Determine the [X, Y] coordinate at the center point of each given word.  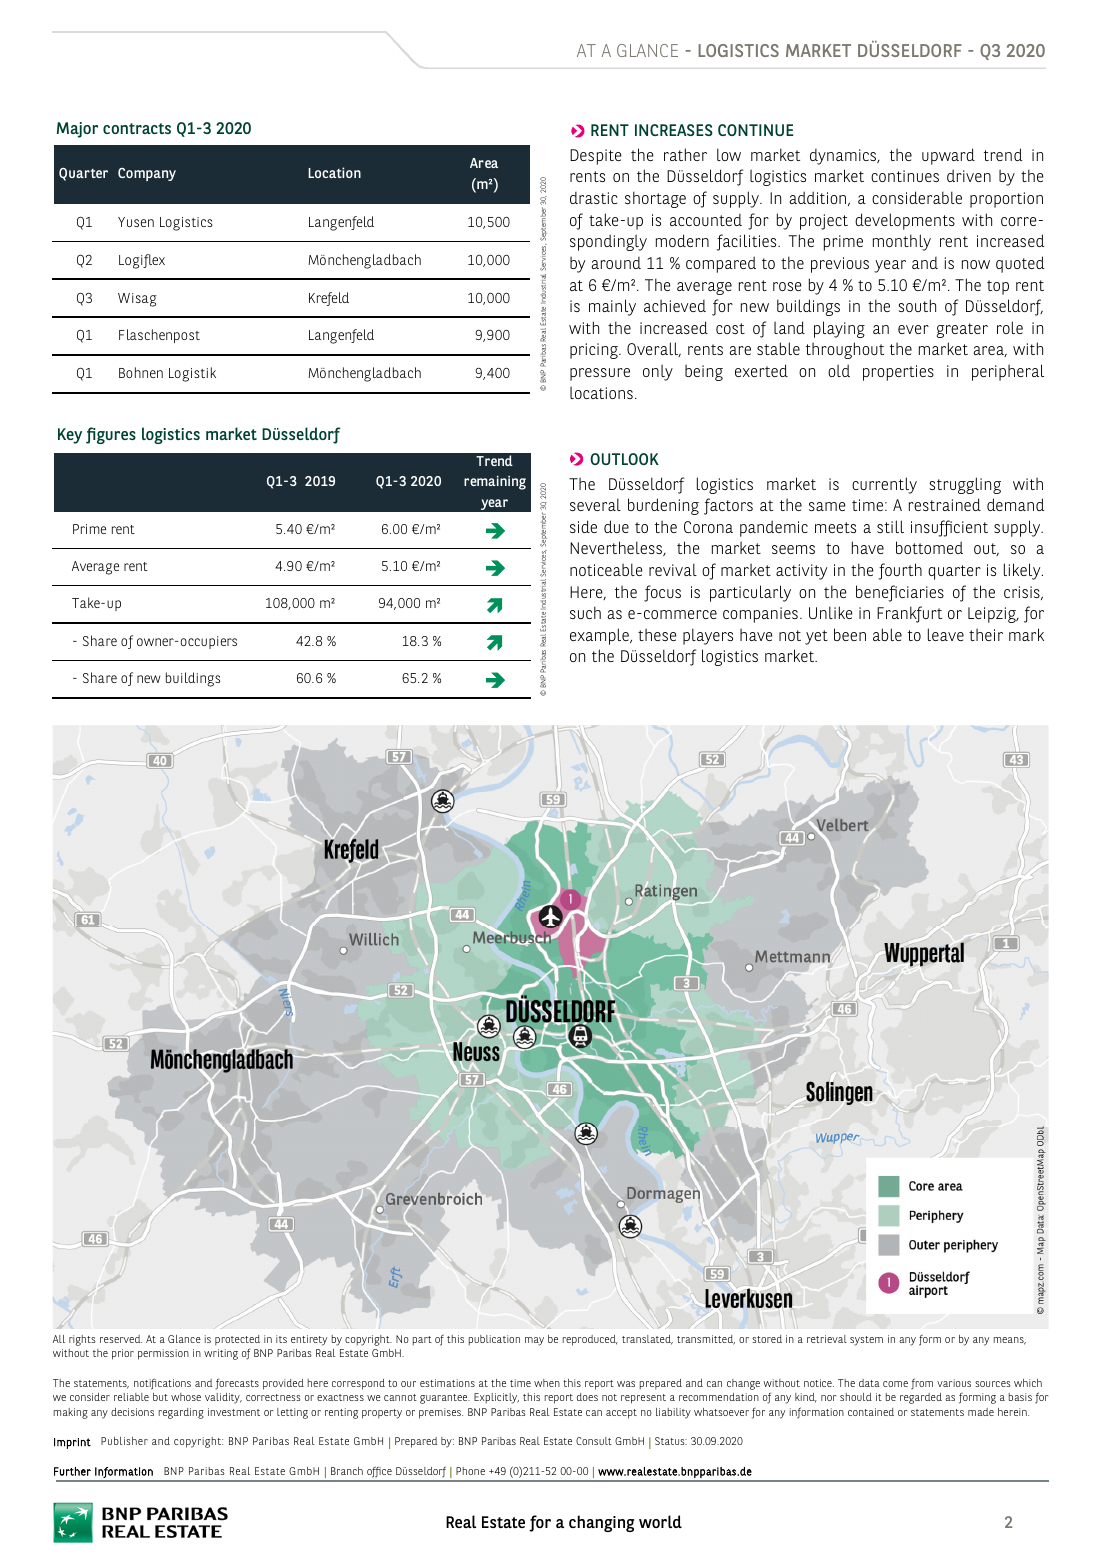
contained [871, 1412]
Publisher [124, 1441]
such [585, 612]
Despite [596, 157]
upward [948, 156]
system [866, 1341]
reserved [121, 1339]
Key [70, 436]
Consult [594, 1441]
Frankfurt [909, 614]
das [652, 803]
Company [147, 174]
